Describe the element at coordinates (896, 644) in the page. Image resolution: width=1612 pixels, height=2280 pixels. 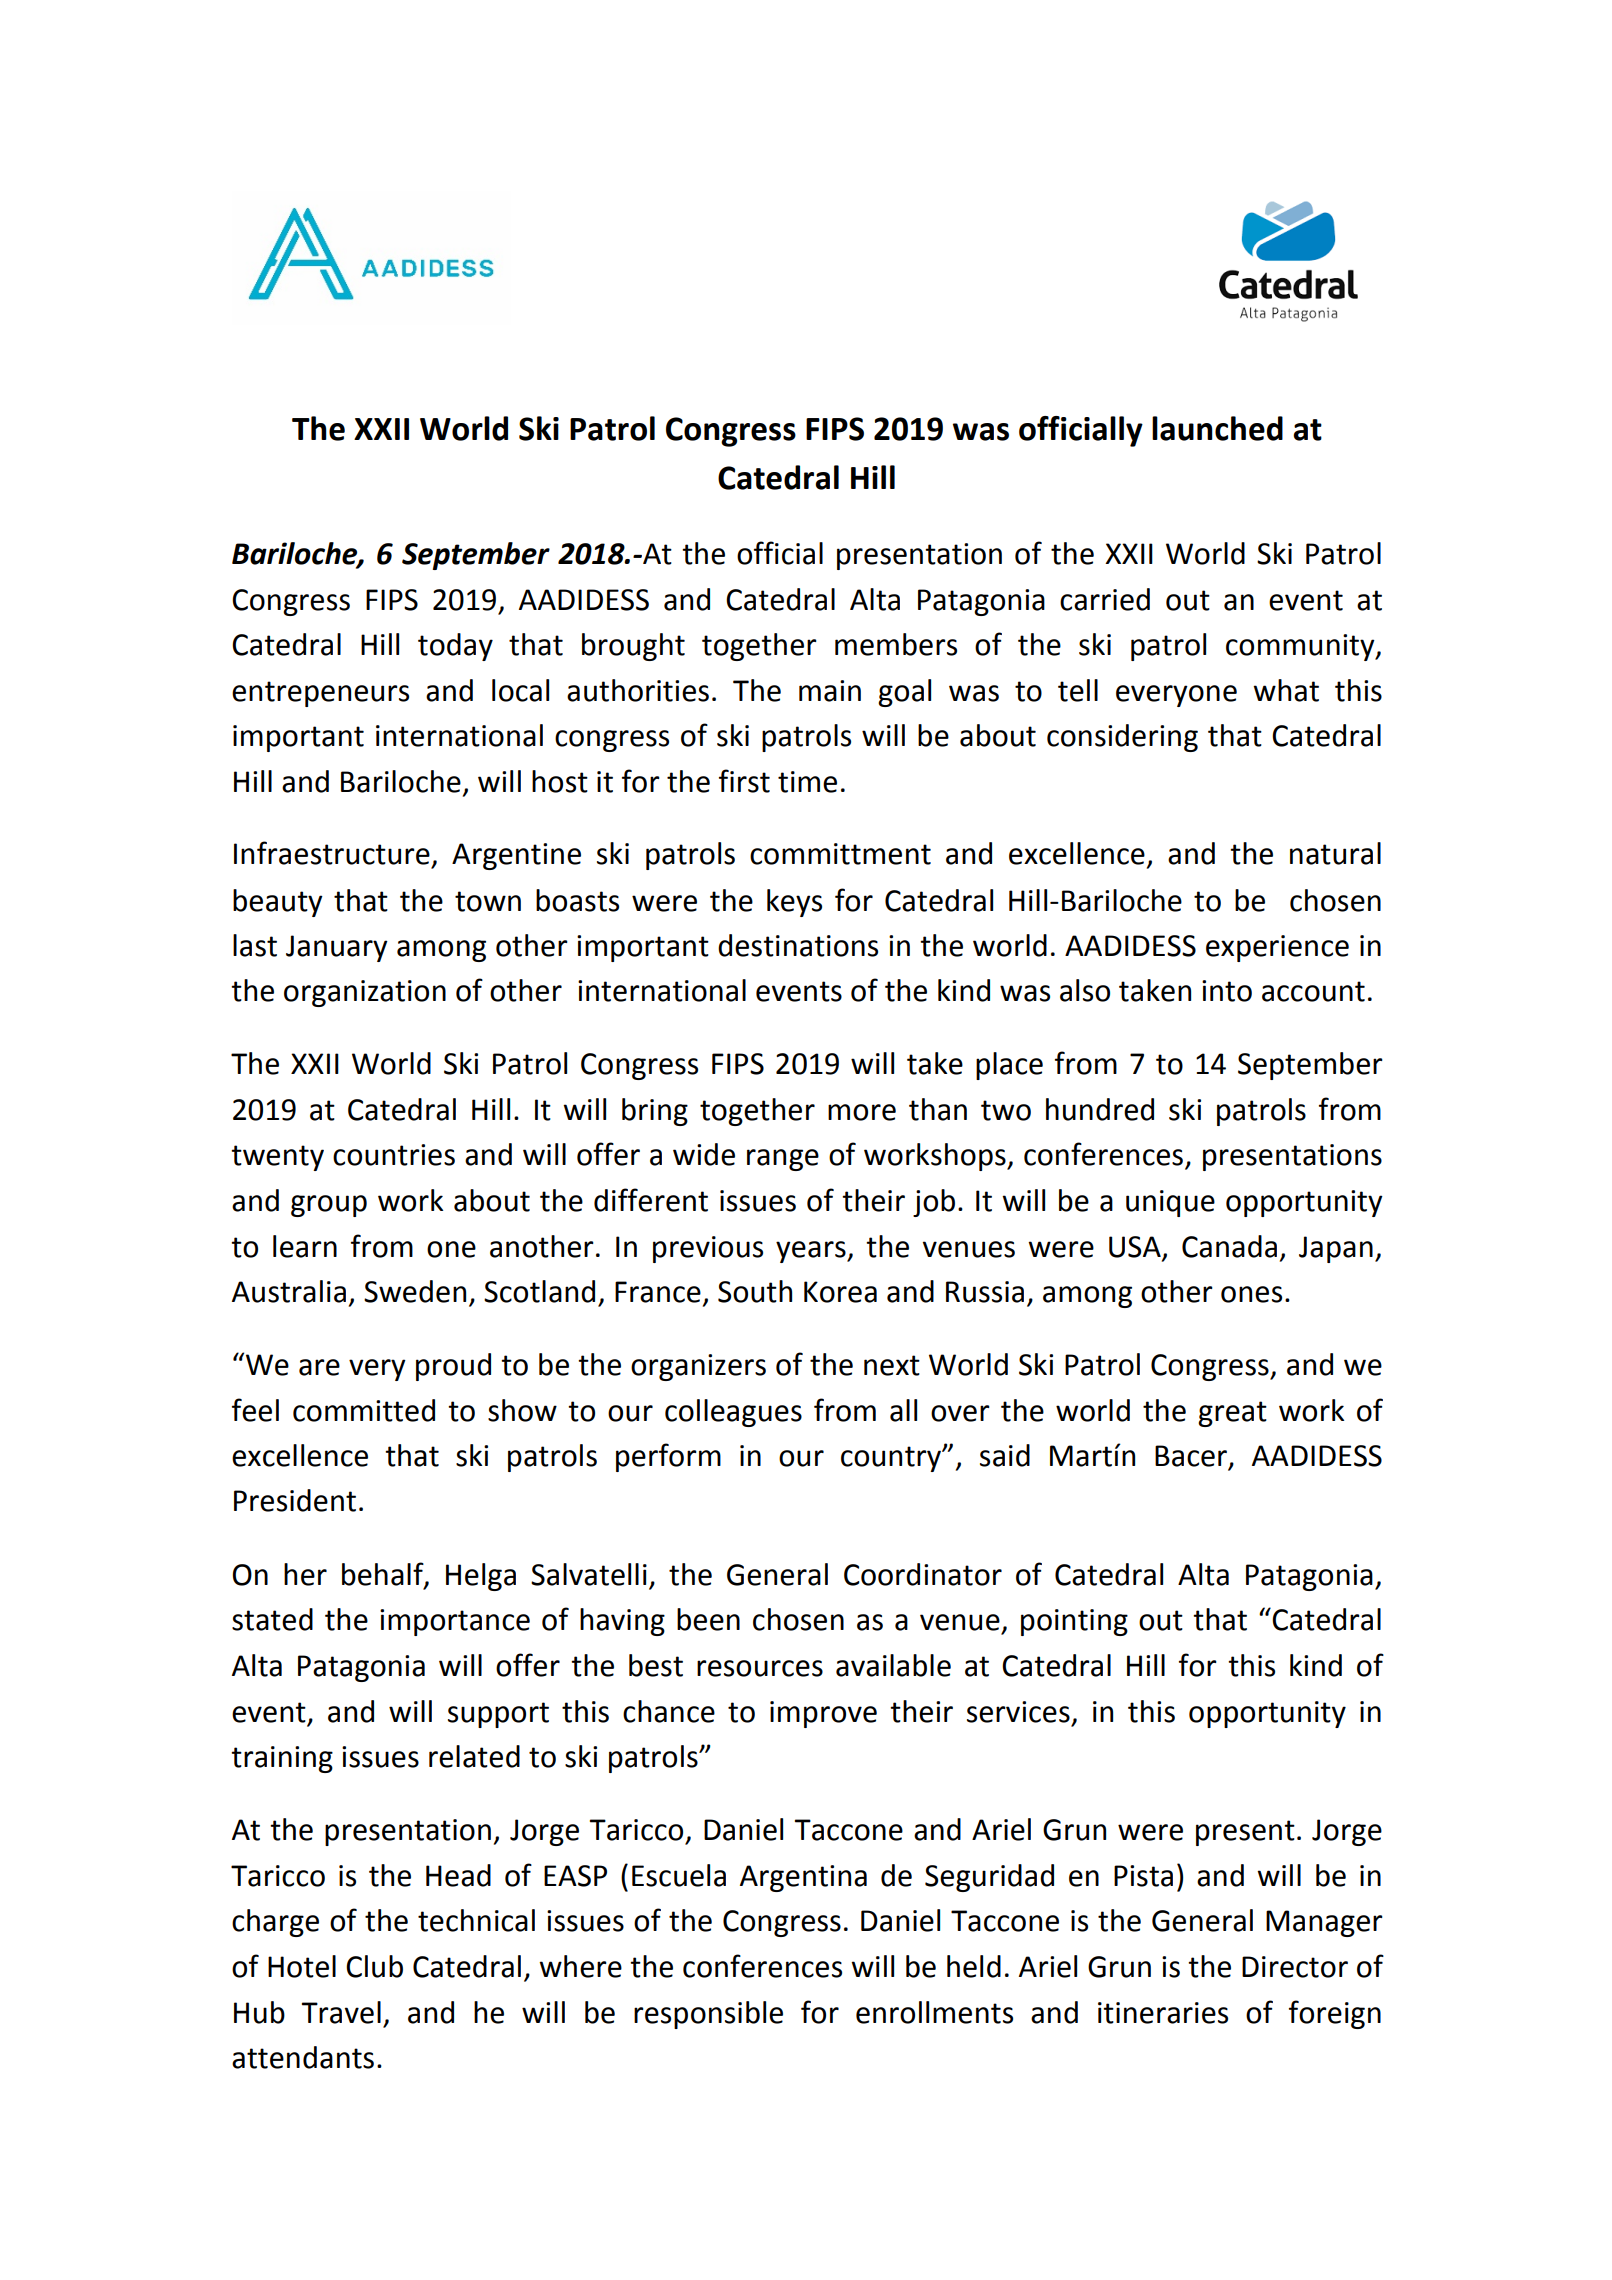
I see `members` at that location.
